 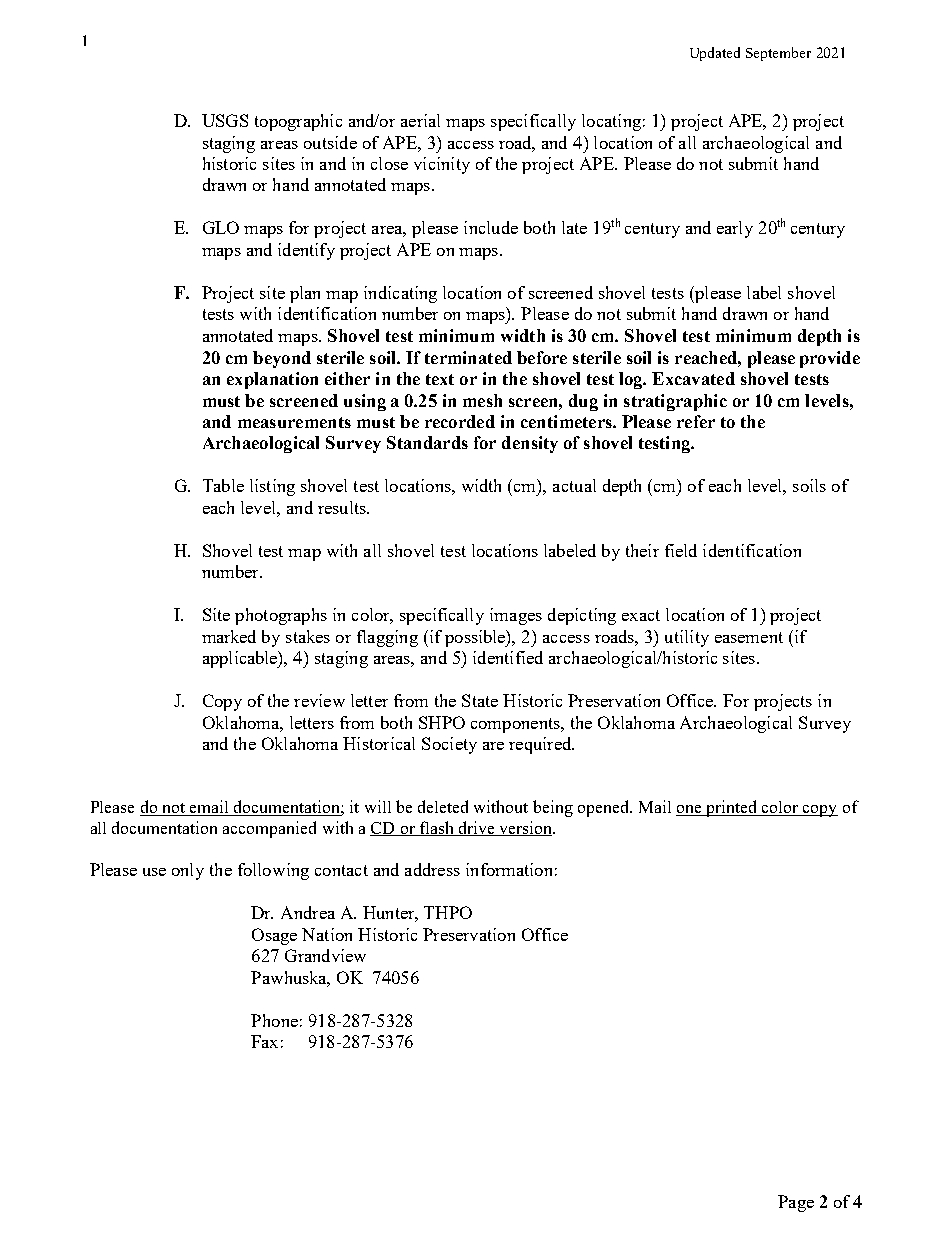 I want to click on Fax, so click(x=264, y=1041).
